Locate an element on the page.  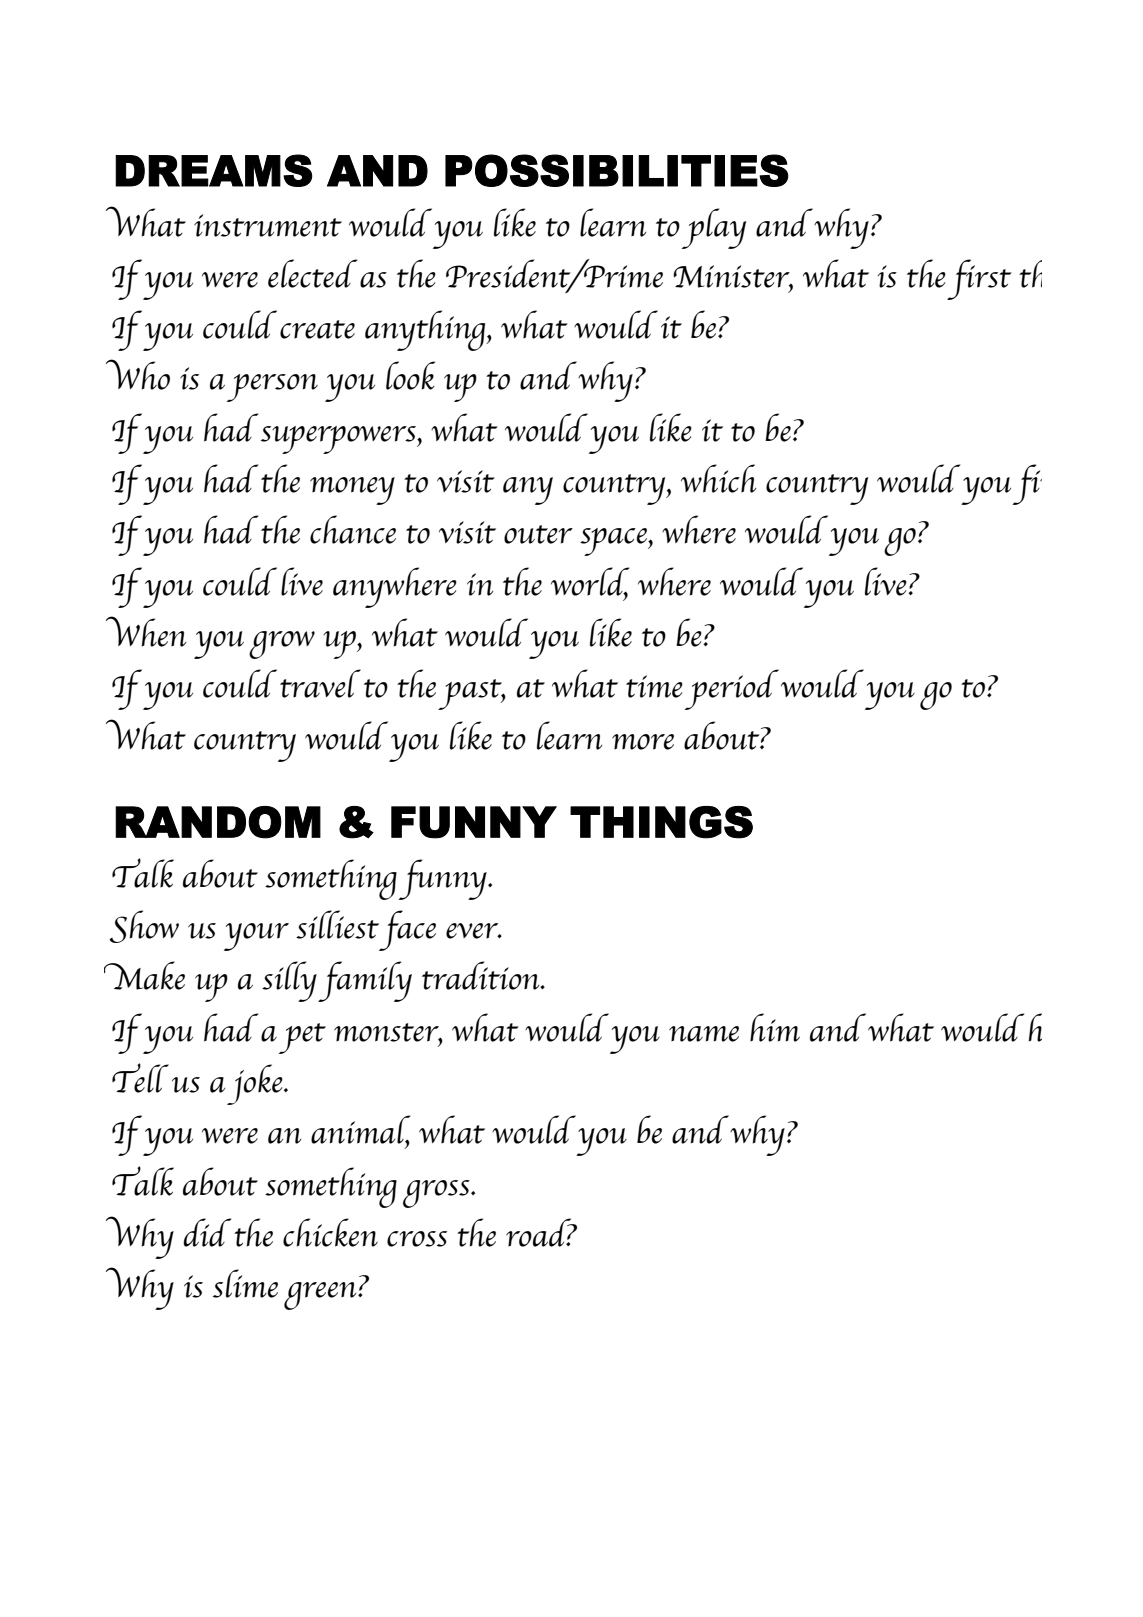
play is located at coordinates (714, 228).
